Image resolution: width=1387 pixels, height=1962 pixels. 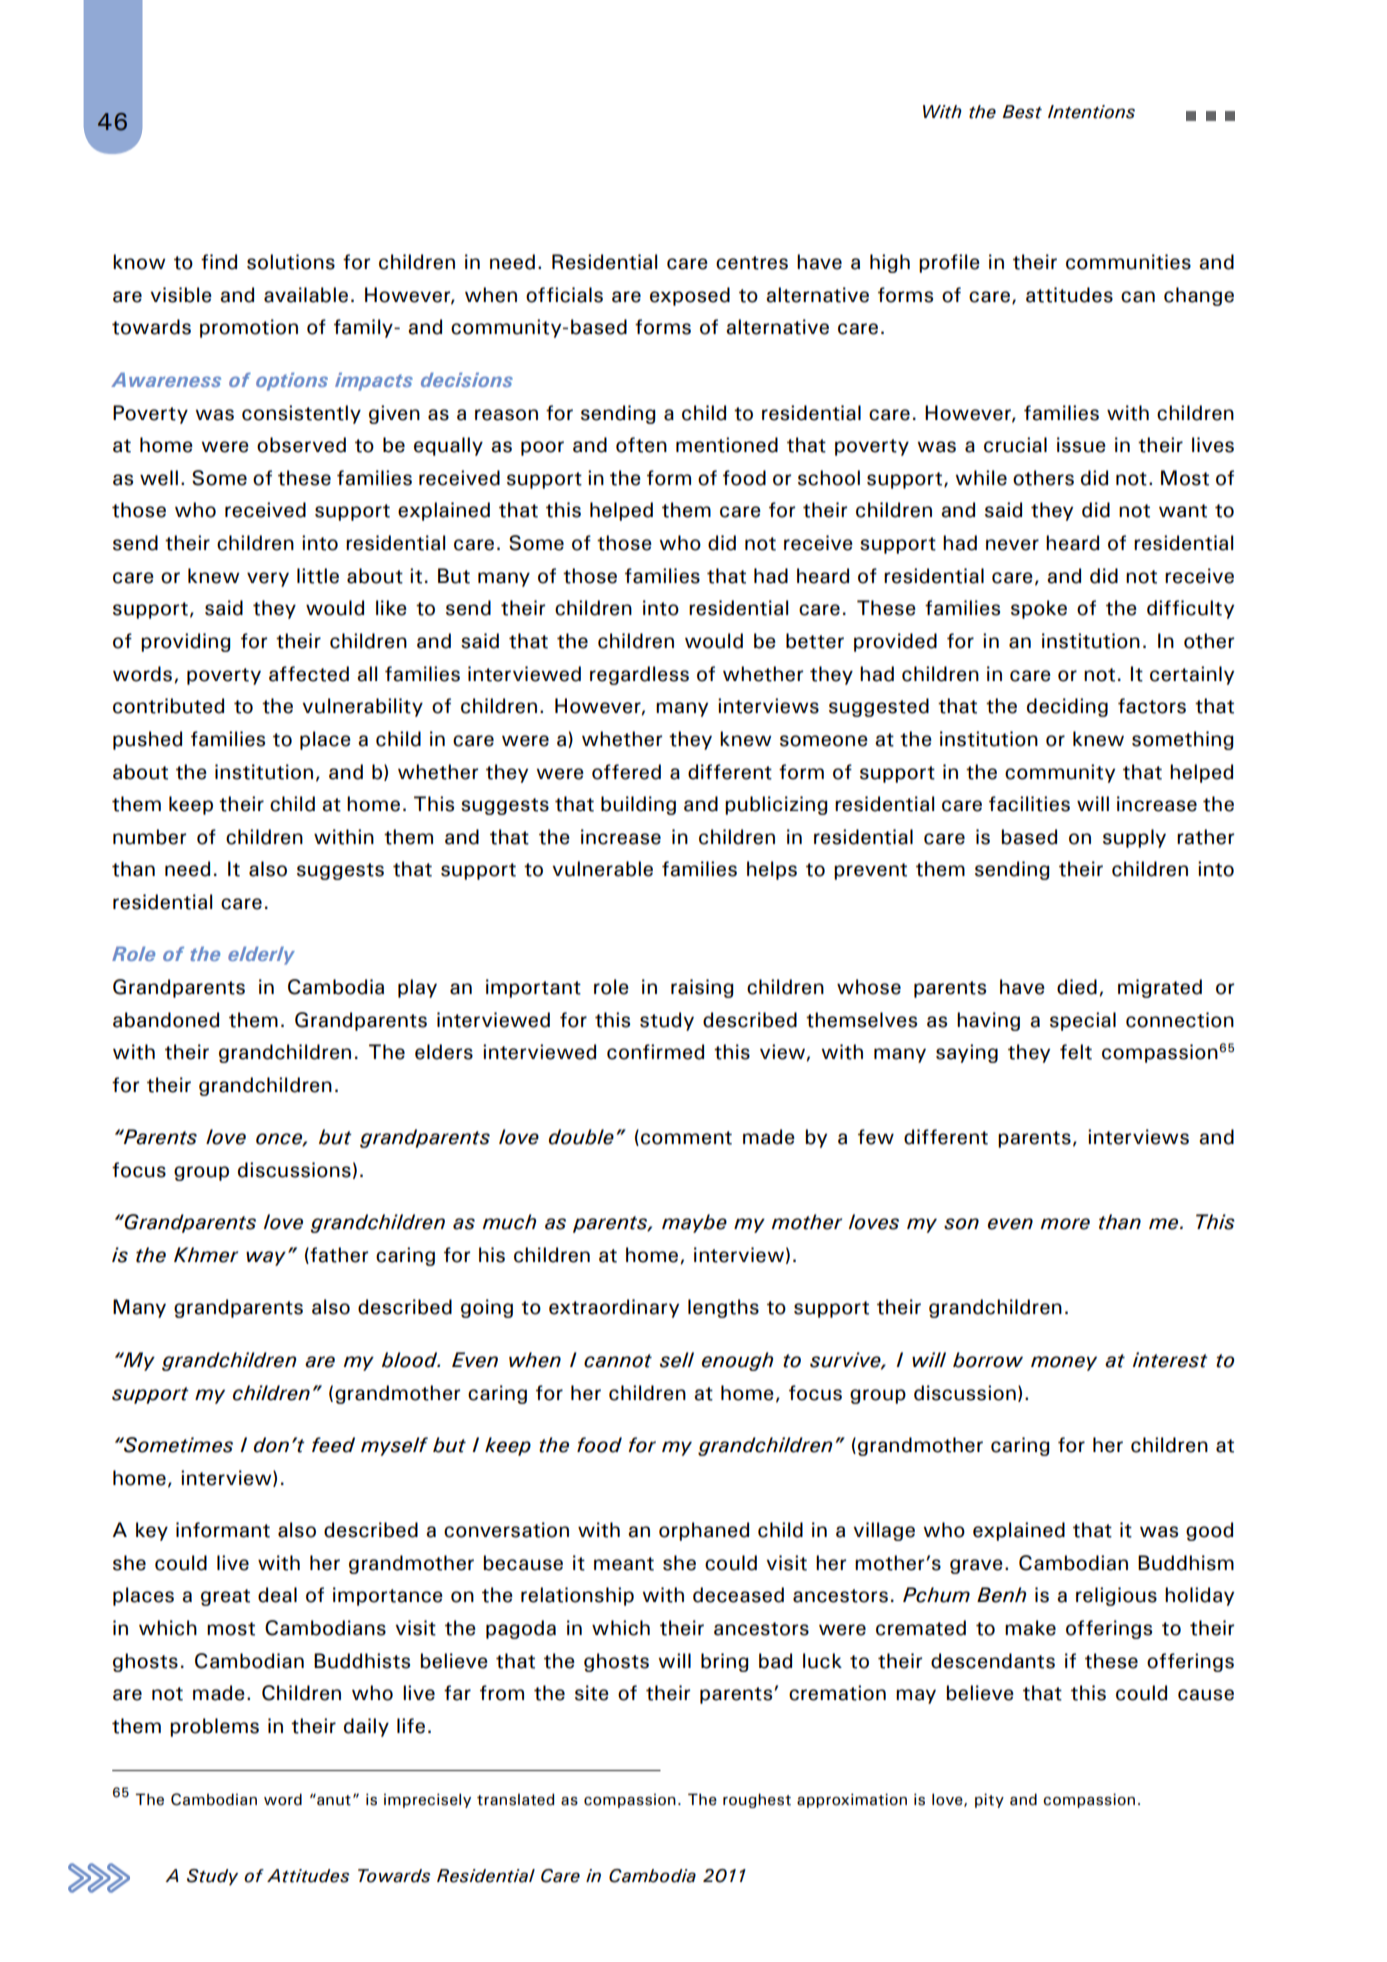 What do you see at coordinates (261, 955) in the document?
I see `elderly` at bounding box center [261, 955].
